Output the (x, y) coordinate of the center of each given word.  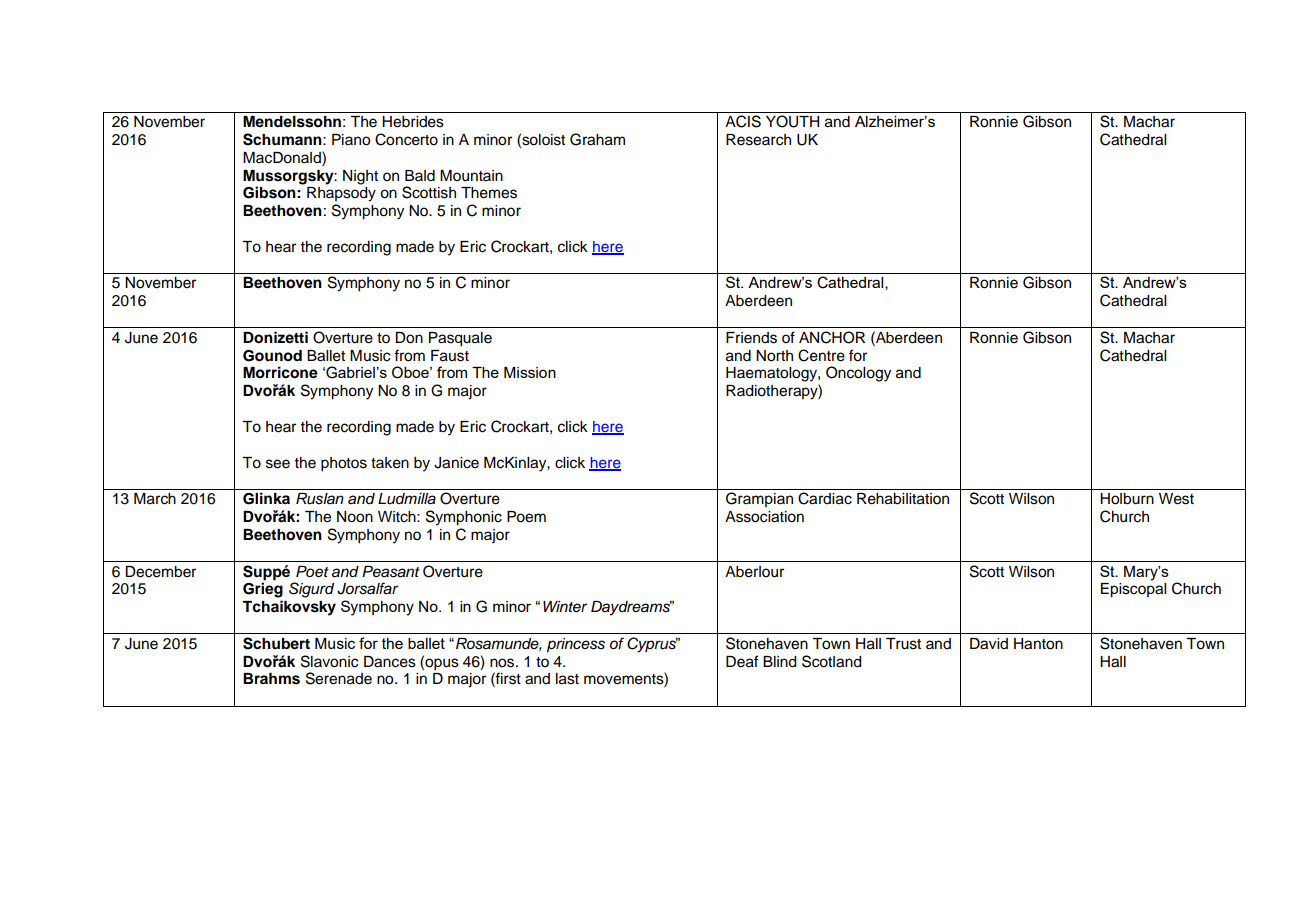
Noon (355, 517)
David (989, 644)
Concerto (406, 139)
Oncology (858, 374)
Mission (530, 372)
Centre (821, 355)
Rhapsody (341, 194)
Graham (597, 139)
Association (764, 517)
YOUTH (792, 121)
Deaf (742, 661)
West (1176, 499)
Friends (751, 338)
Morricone (280, 372)
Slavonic (329, 661)
